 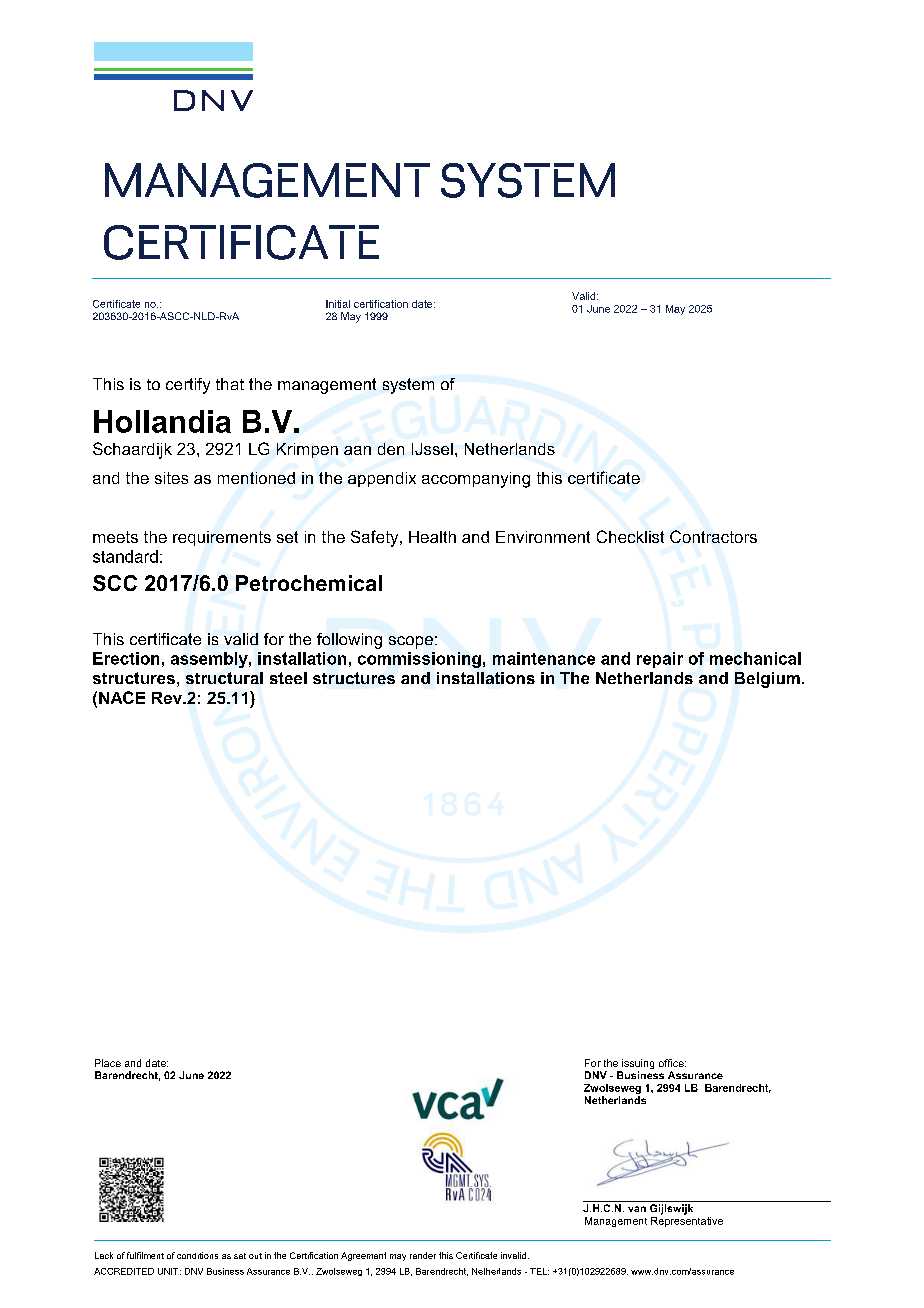 I want to click on certify, so click(x=188, y=386).
